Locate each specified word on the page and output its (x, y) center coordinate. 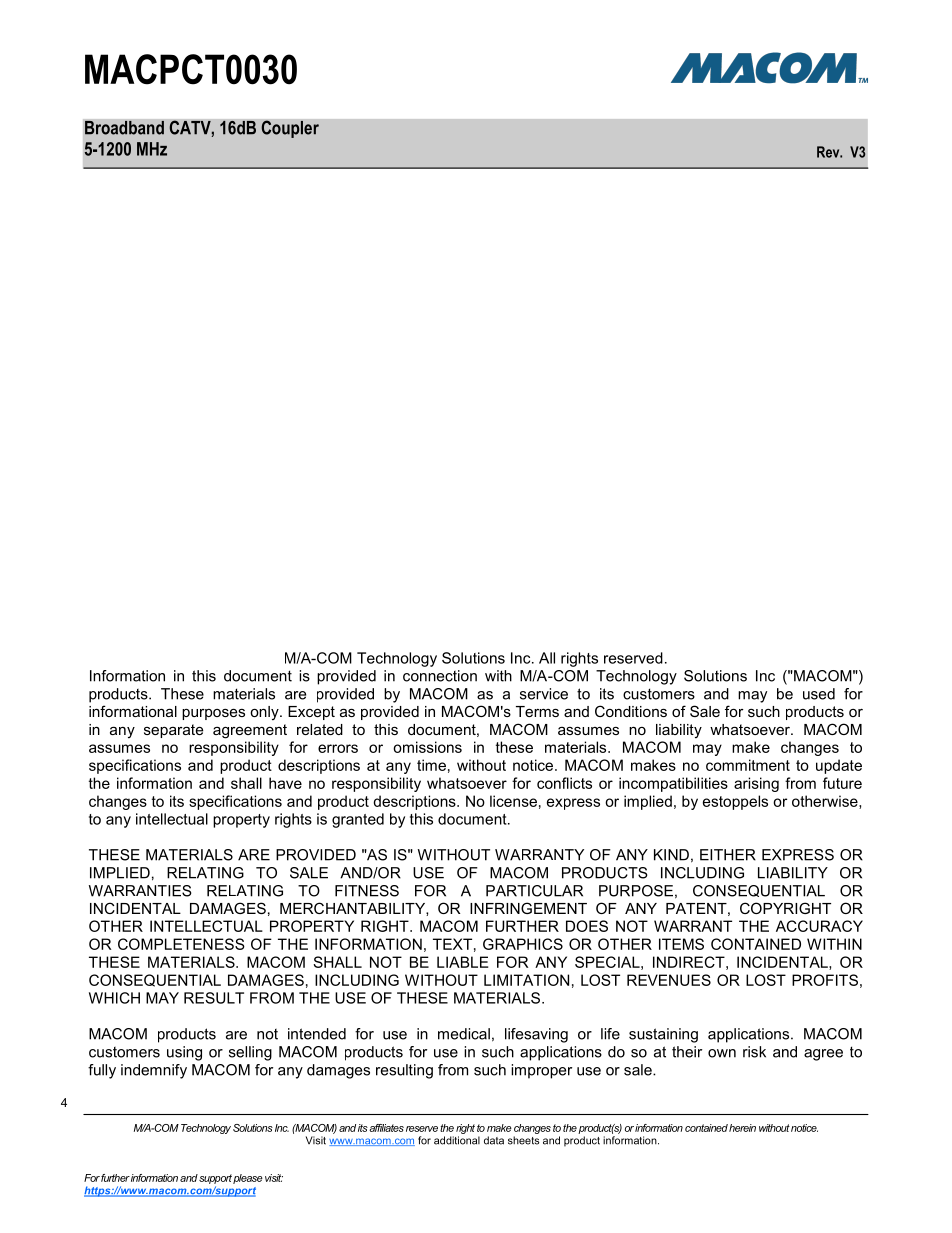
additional (457, 1140)
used (819, 694)
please (248, 1179)
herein (742, 1128)
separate (173, 731)
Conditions (631, 711)
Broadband (124, 128)
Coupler (290, 129)
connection (440, 676)
